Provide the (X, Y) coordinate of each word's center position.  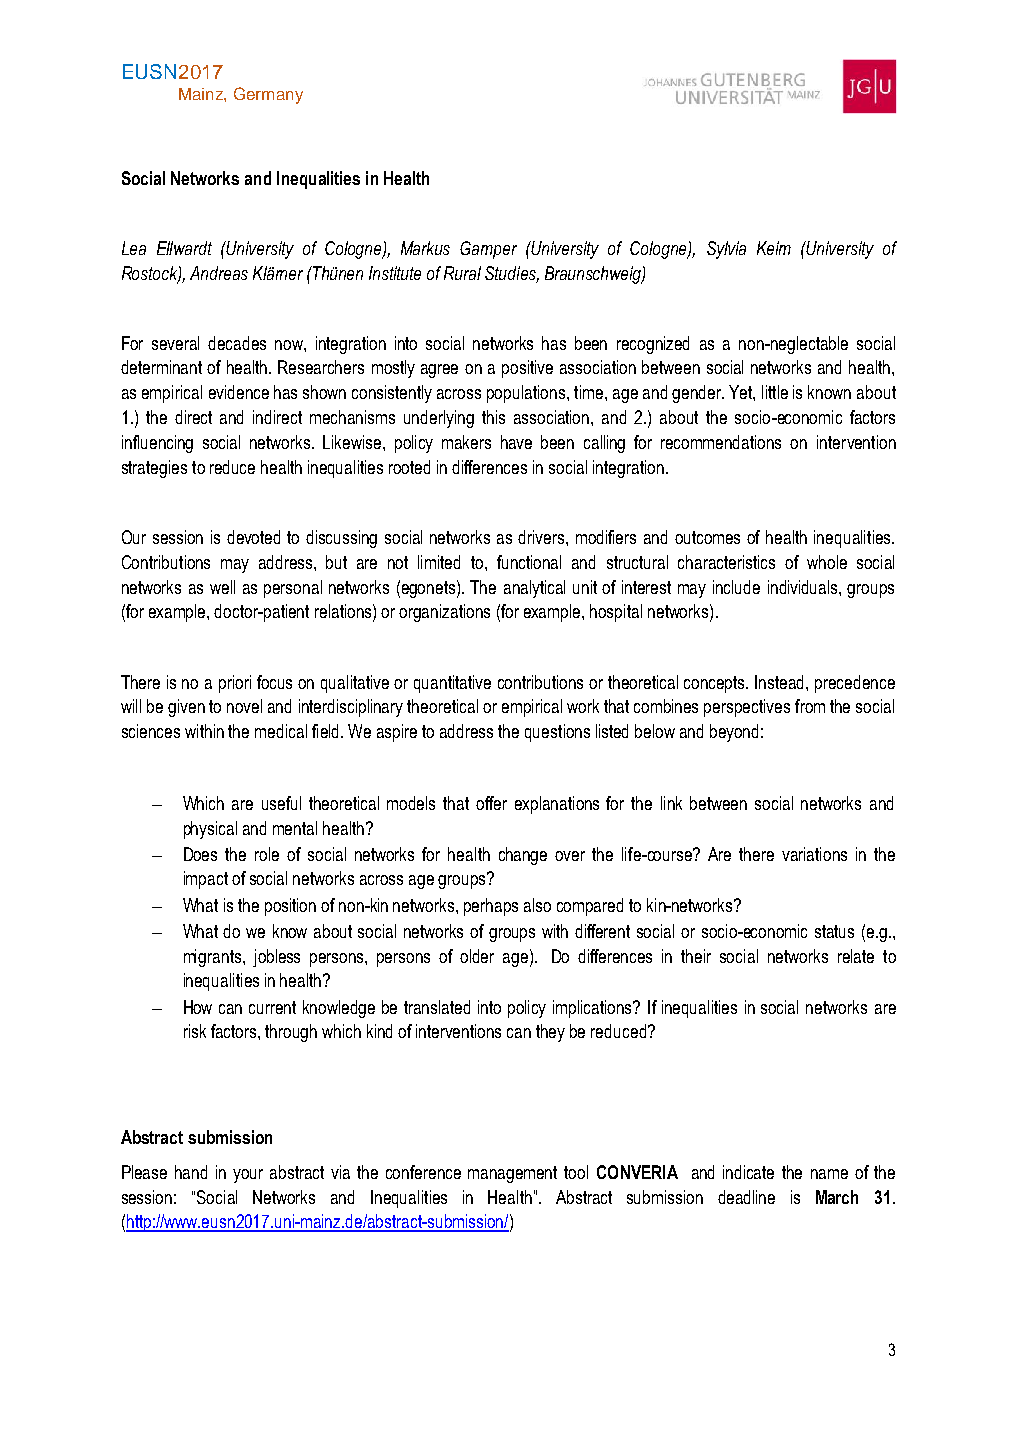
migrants (214, 958)
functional (529, 562)
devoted (253, 537)
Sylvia (726, 250)
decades (237, 343)
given (186, 708)
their (696, 956)
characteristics (726, 562)
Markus (425, 248)
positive (527, 369)
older (477, 956)
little (775, 392)
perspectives (747, 708)
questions (557, 733)
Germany (268, 95)
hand (191, 1172)
